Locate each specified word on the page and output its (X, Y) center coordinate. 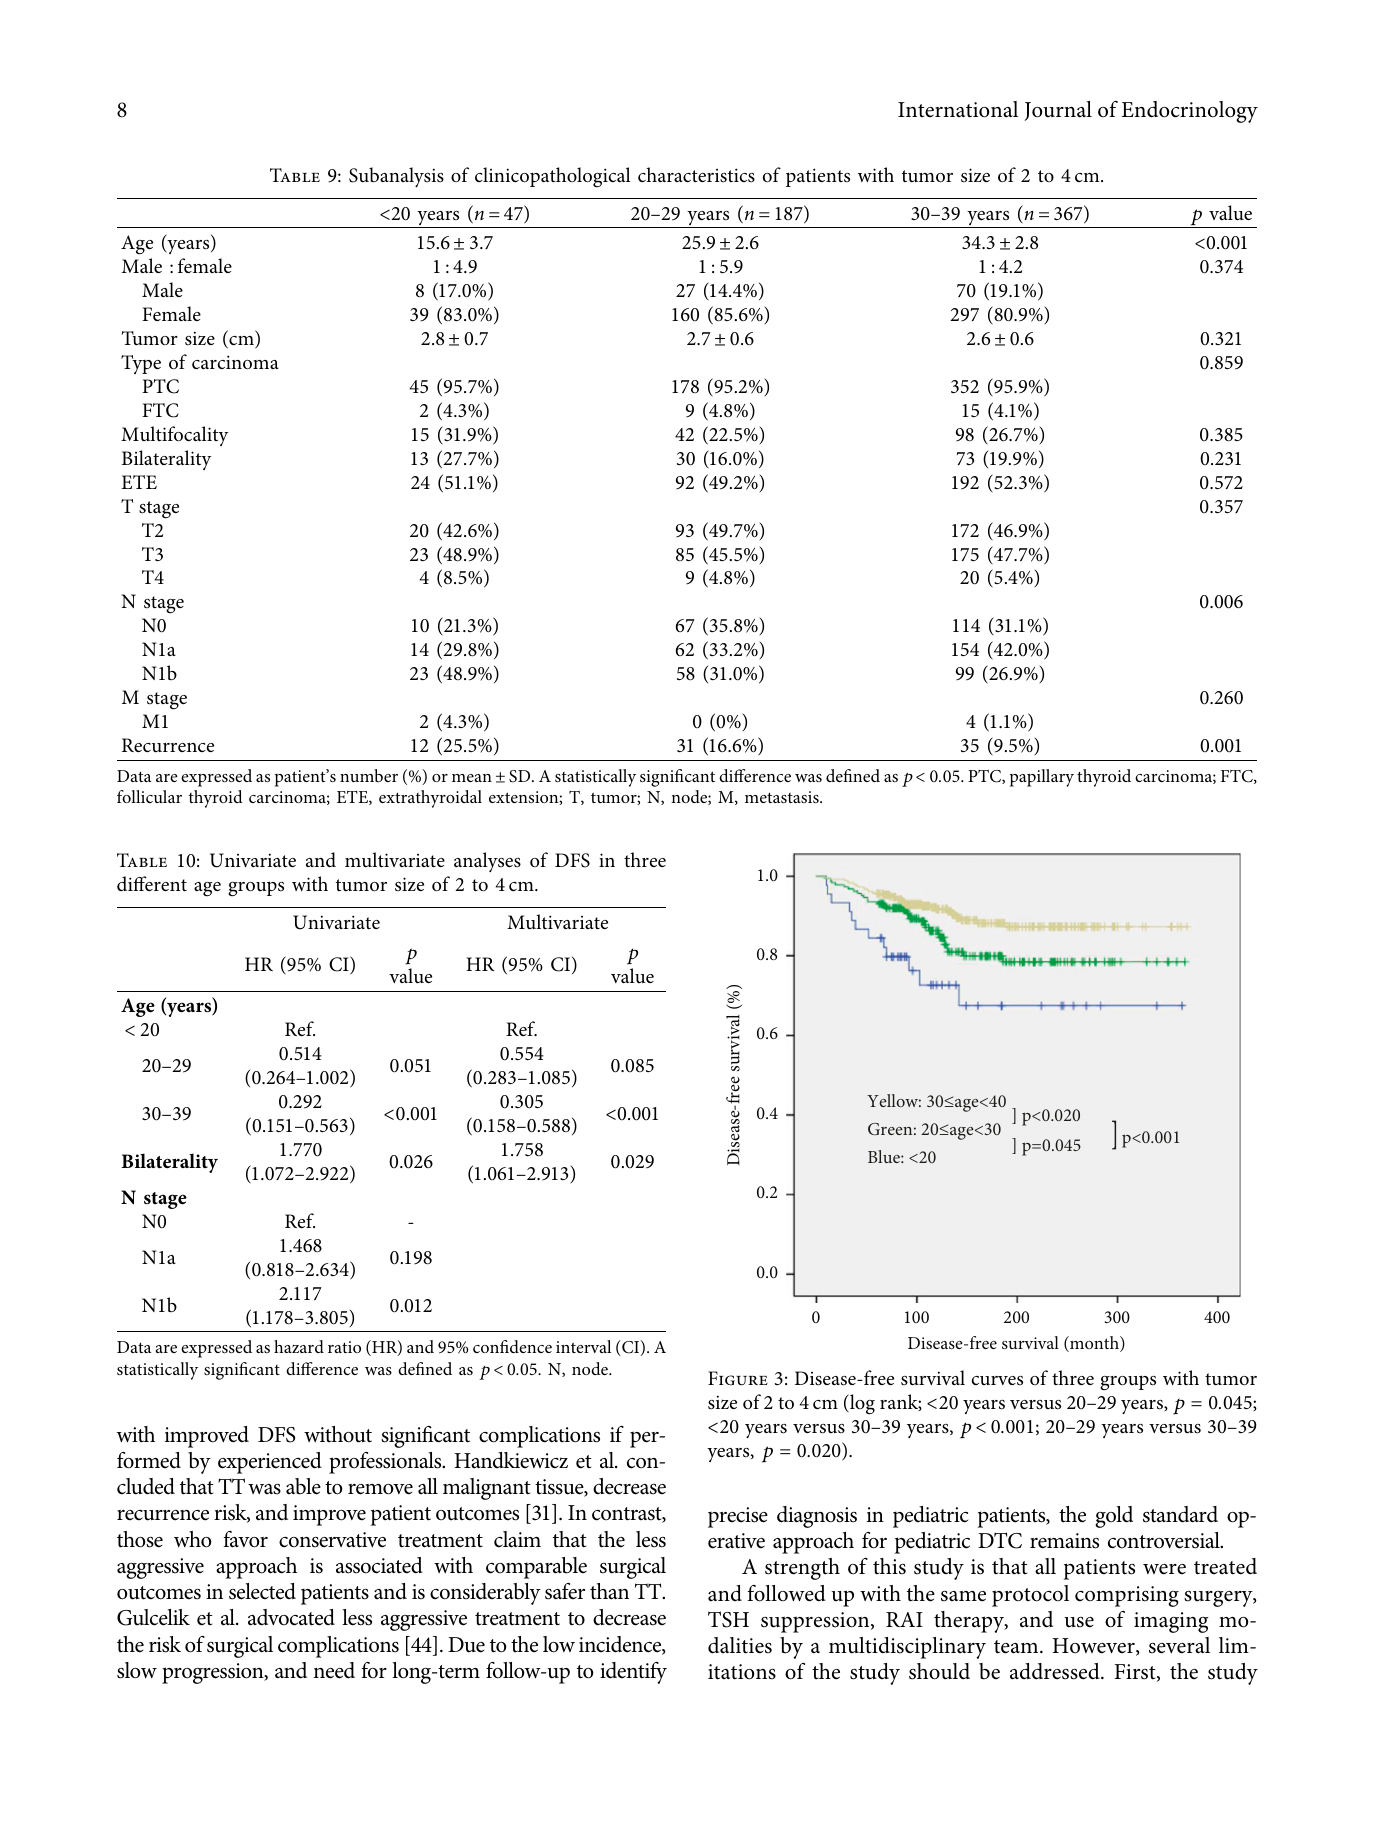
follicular (149, 796)
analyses (487, 862)
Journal (1058, 111)
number (369, 775)
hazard (299, 1346)
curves (997, 1381)
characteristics (696, 175)
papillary (1042, 778)
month (1094, 1344)
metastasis (783, 797)
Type (141, 364)
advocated (291, 1617)
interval (583, 1346)
